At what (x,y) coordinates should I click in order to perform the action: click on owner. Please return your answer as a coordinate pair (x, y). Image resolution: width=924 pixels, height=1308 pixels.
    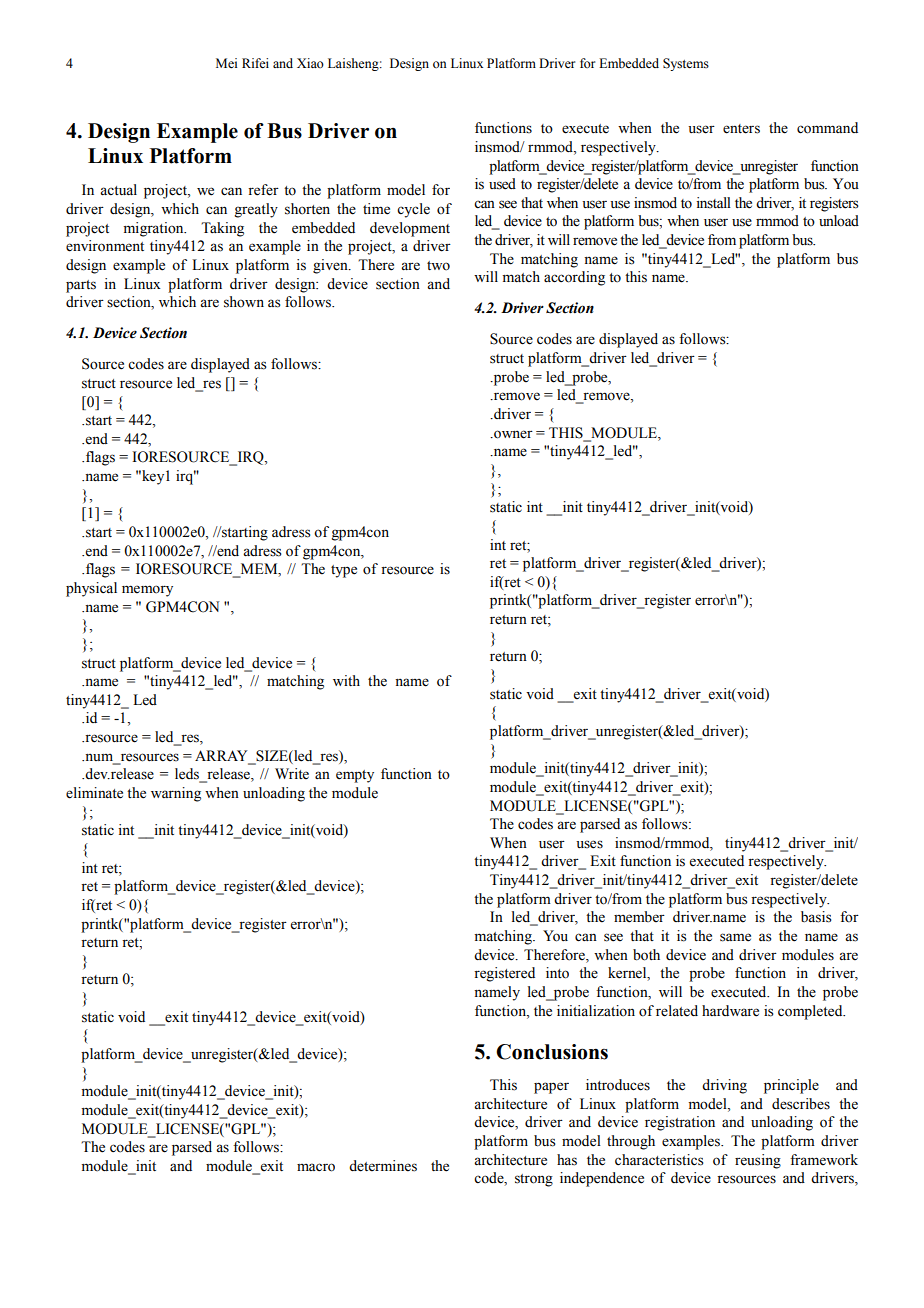
    Looking at the image, I should click on (512, 434).
